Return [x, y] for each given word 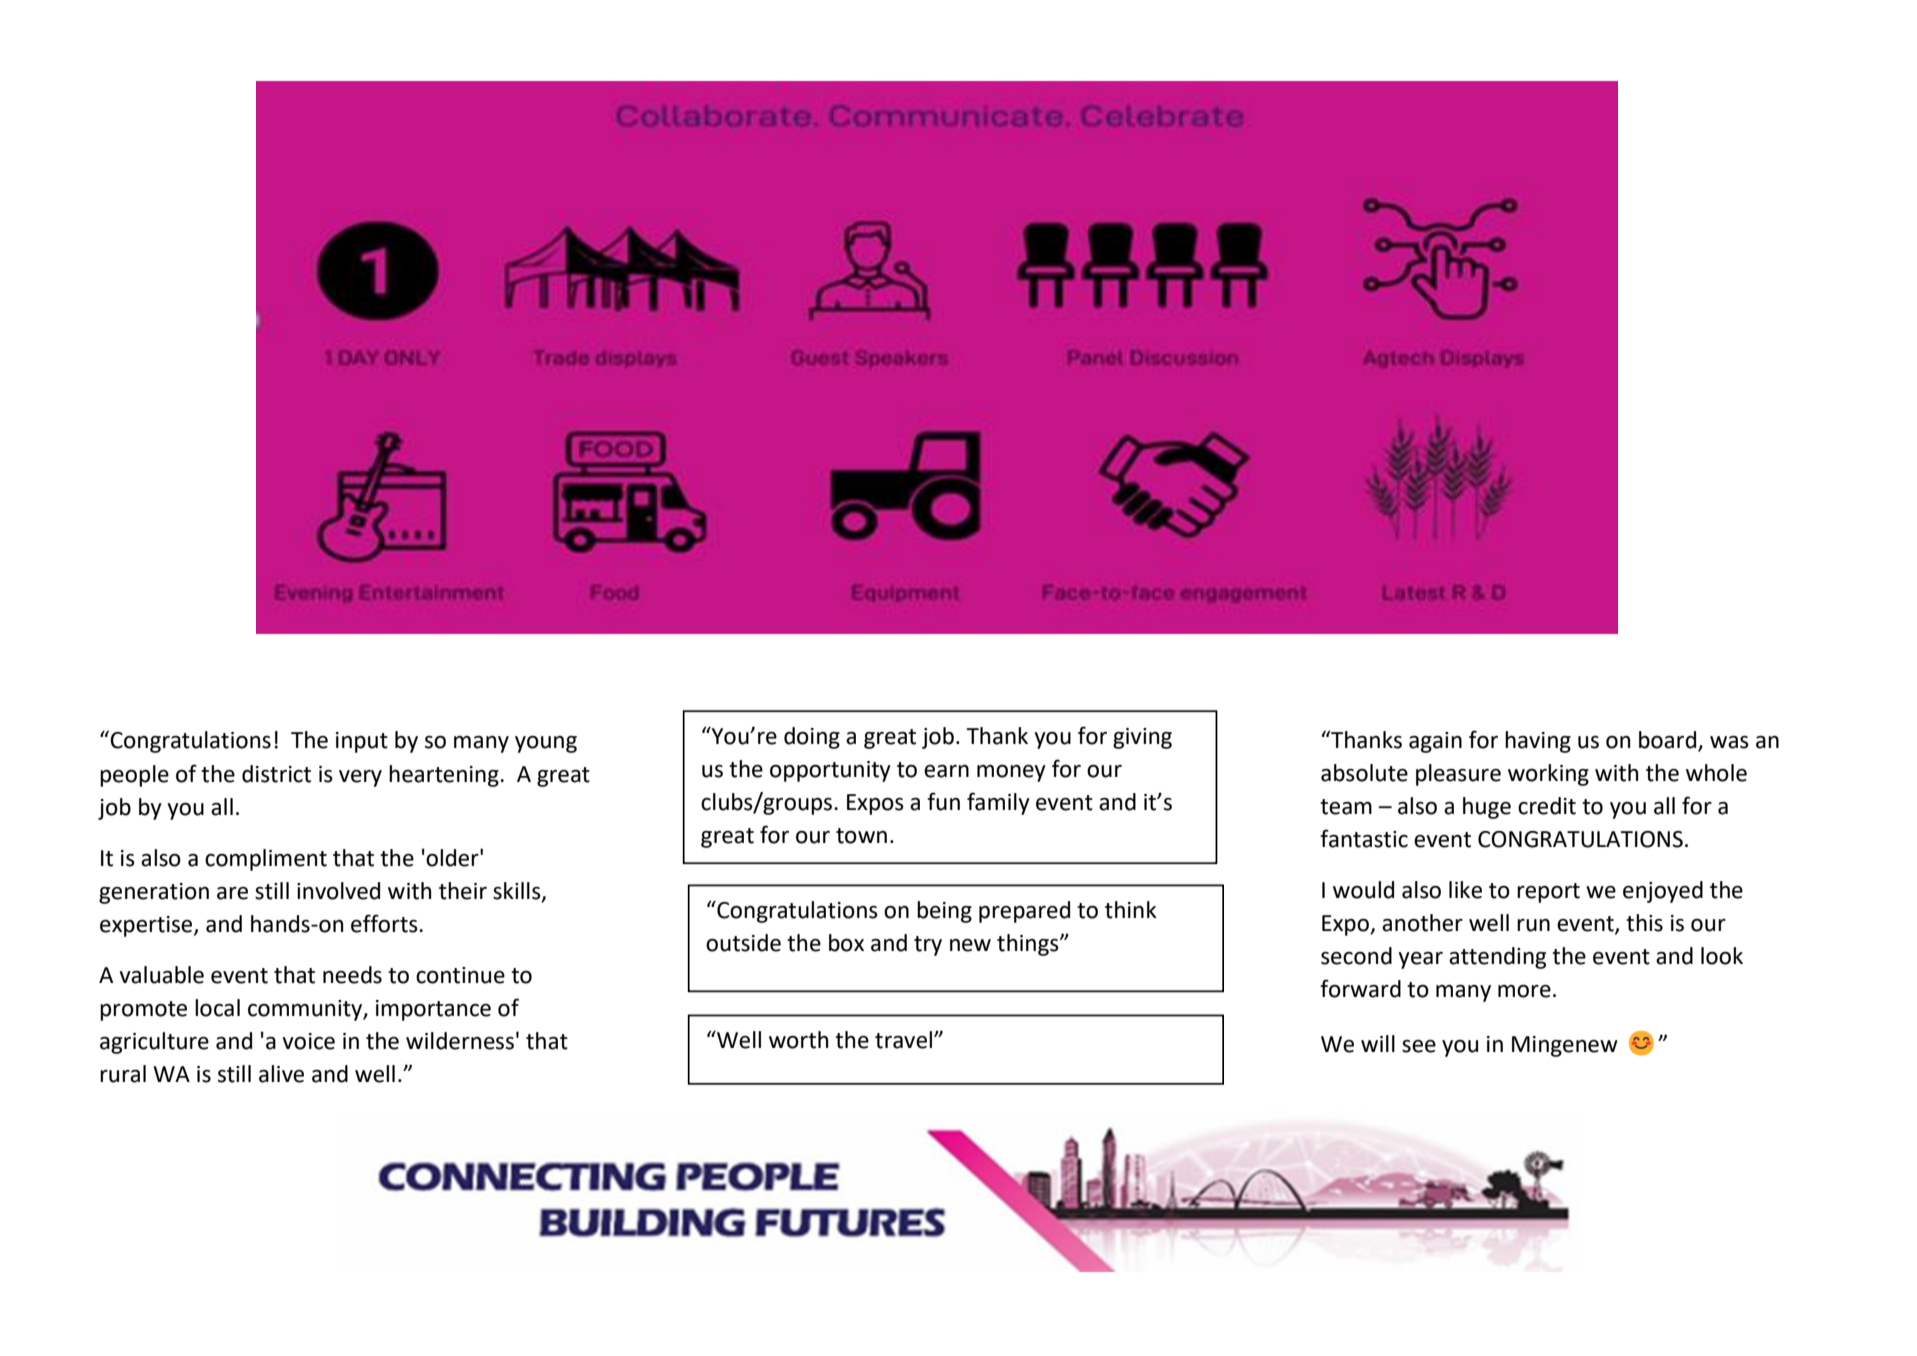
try [928, 946]
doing [812, 738]
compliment [266, 860]
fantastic [1364, 838]
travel [905, 1040]
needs [352, 975]
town [861, 836]
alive [281, 1074]
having [1538, 742]
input [362, 742]
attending [1497, 958]
